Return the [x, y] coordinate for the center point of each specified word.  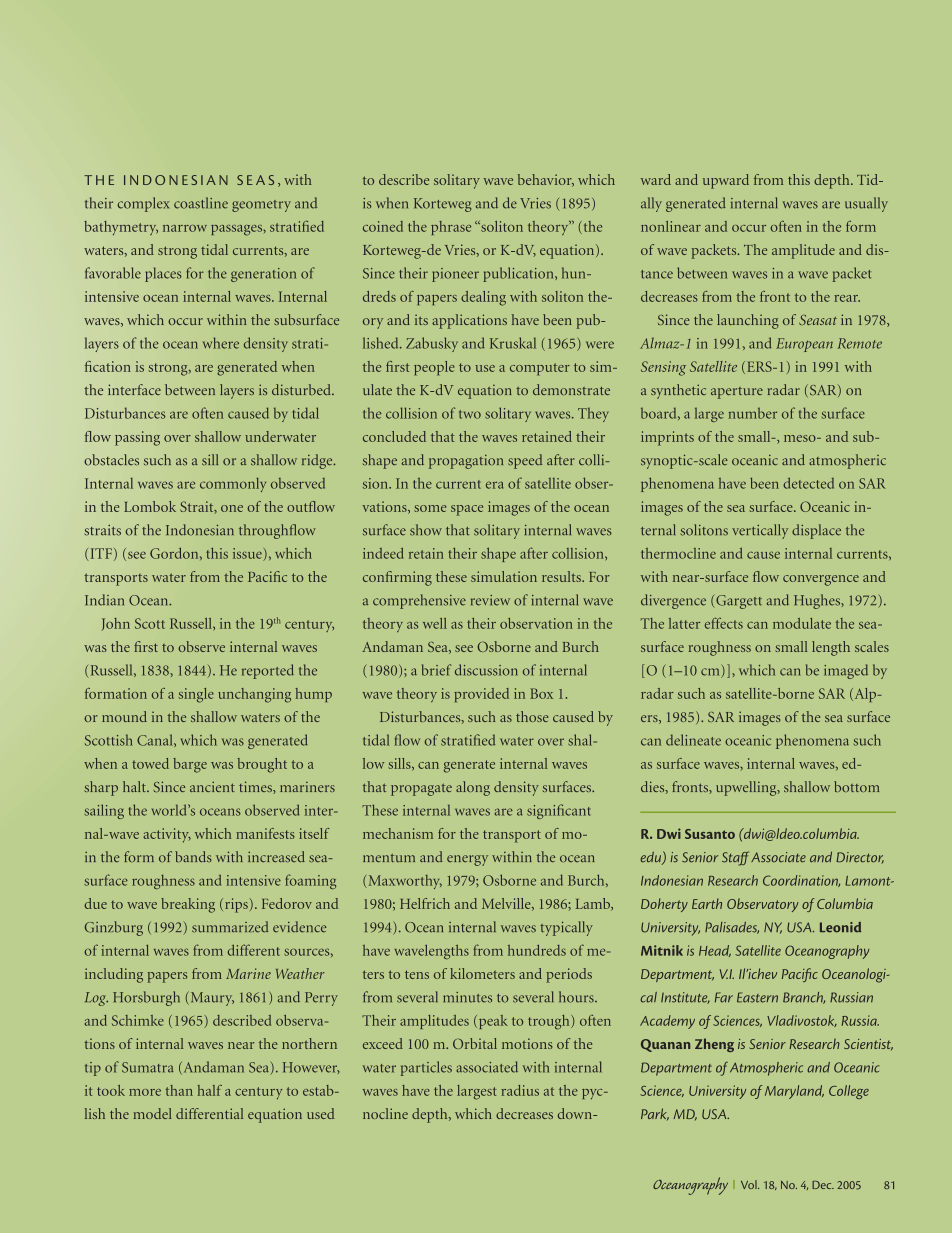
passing [137, 438]
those [532, 716]
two [470, 414]
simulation [504, 576]
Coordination [801, 881]
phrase [451, 228]
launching [748, 321]
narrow [185, 228]
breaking [188, 905]
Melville [507, 904]
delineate [693, 740]
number [752, 413]
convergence [821, 580]
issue [248, 554]
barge [190, 765]
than [179, 1090]
